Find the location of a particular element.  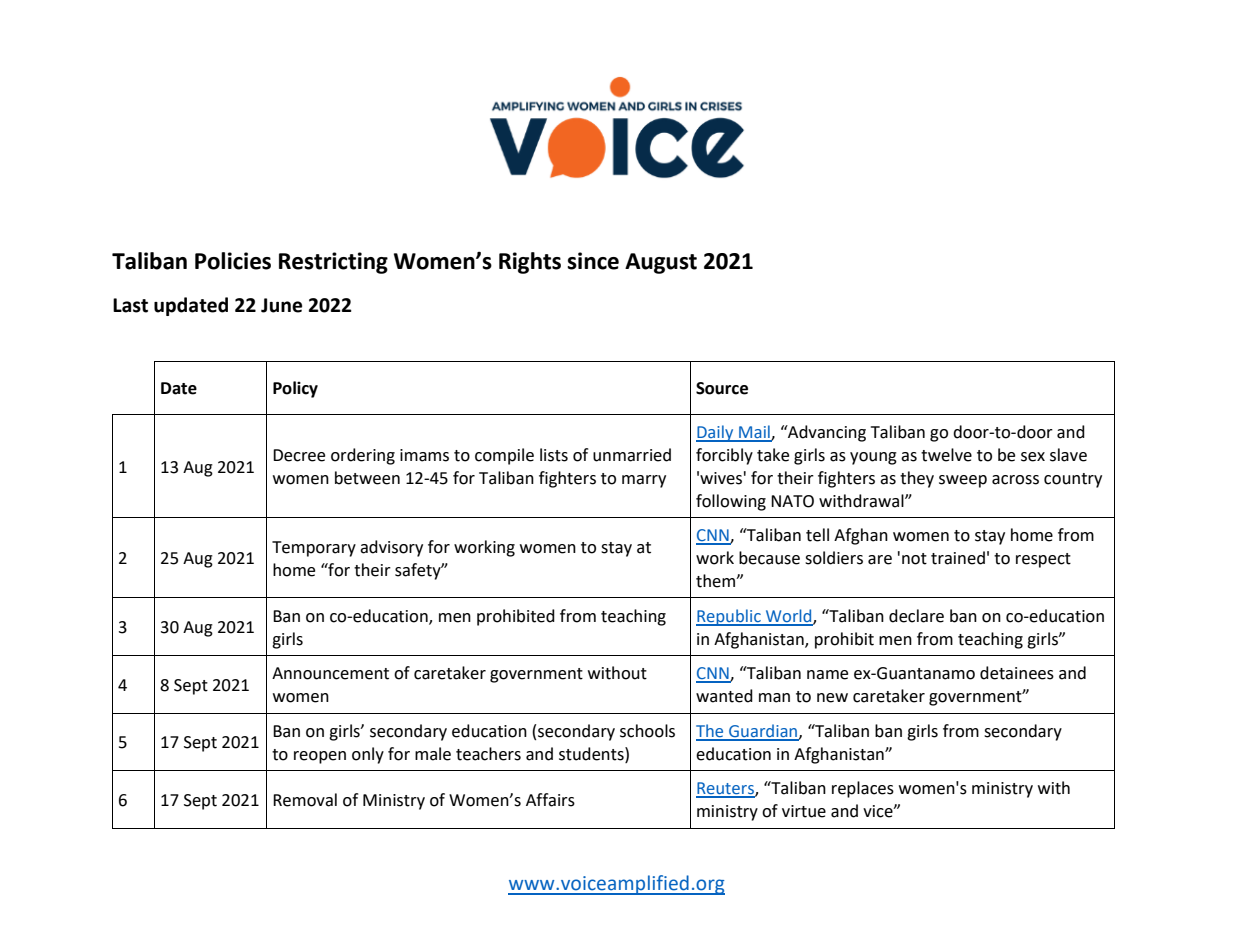

following is located at coordinates (731, 502).
